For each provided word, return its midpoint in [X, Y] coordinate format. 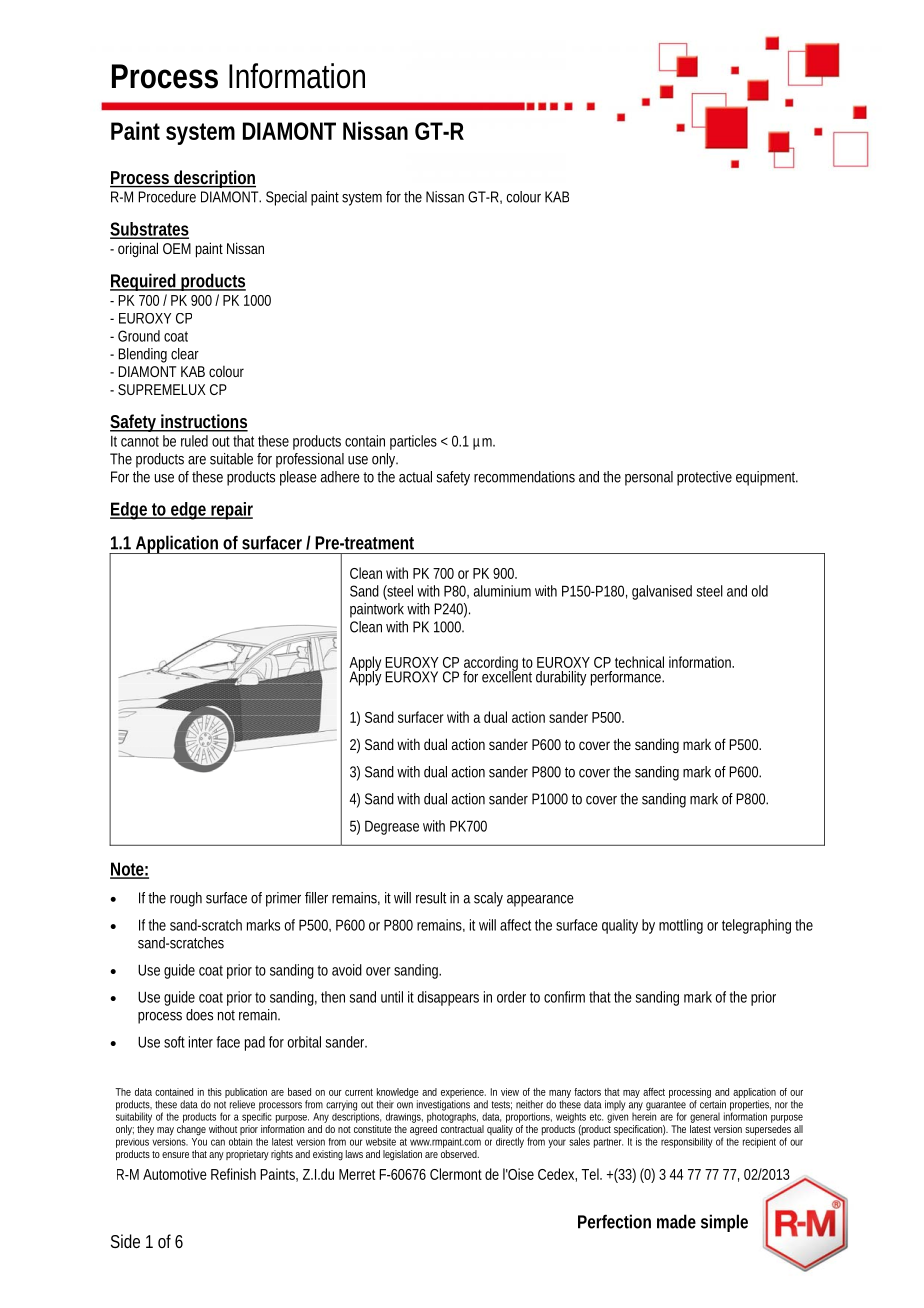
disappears [448, 998]
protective [704, 478]
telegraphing [756, 926]
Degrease [392, 827]
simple [724, 1223]
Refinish [233, 1174]
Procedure [167, 197]
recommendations [524, 477]
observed [460, 1154]
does [199, 1015]
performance [627, 678]
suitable [231, 459]
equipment [767, 478]
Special [286, 198]
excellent [507, 676]
